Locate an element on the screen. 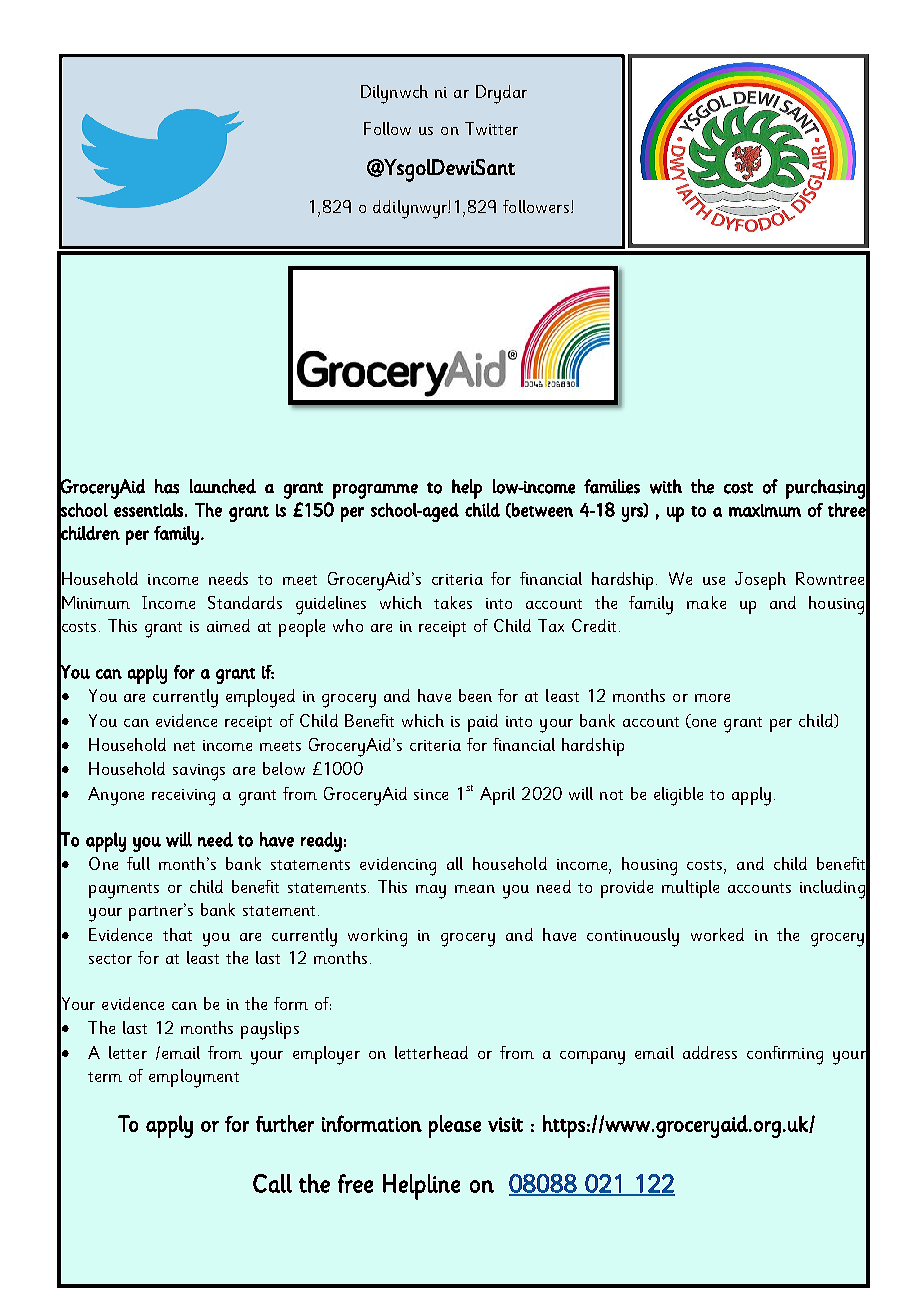  programme is located at coordinates (375, 491).
